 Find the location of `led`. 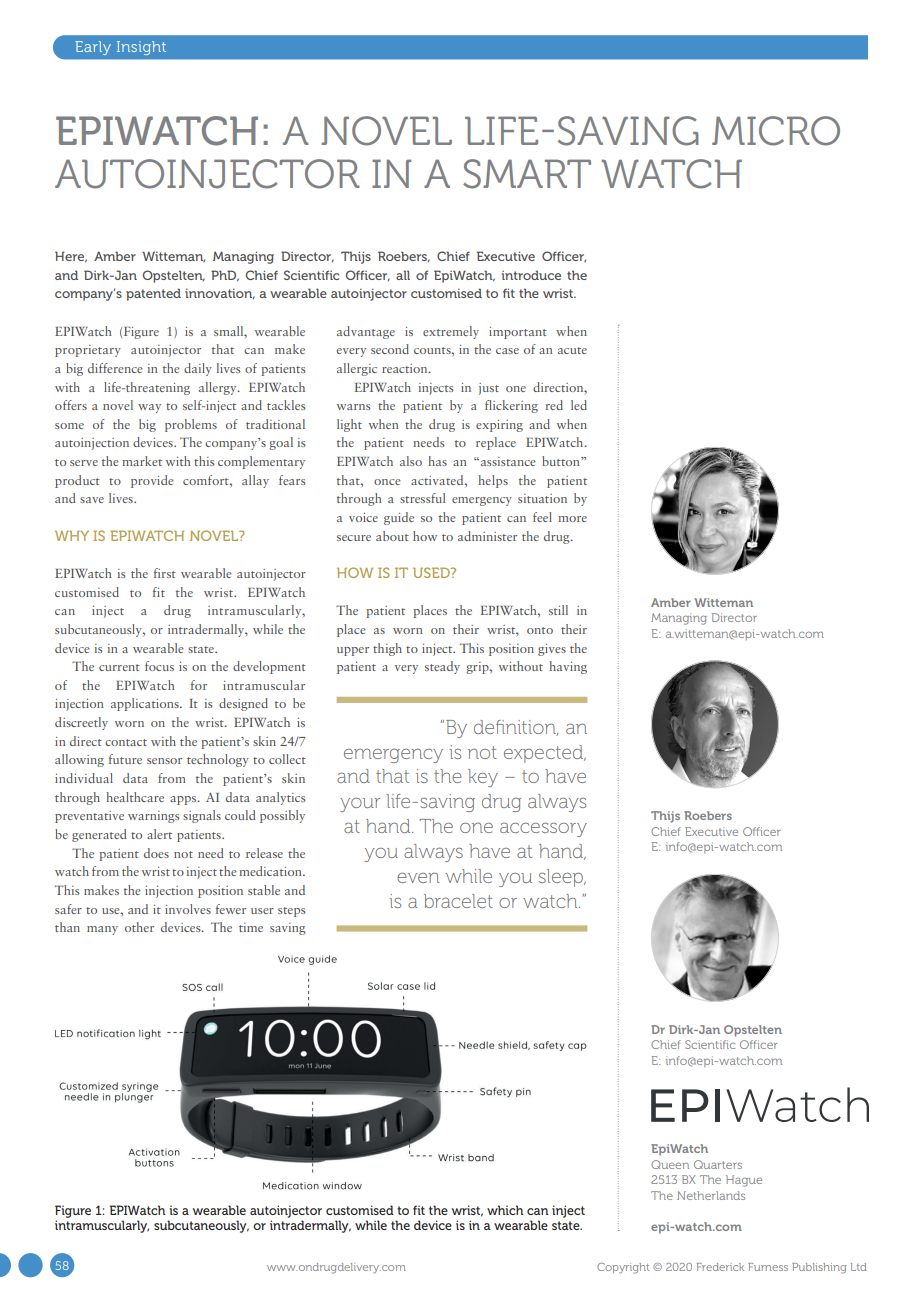

led is located at coordinates (579, 405).
